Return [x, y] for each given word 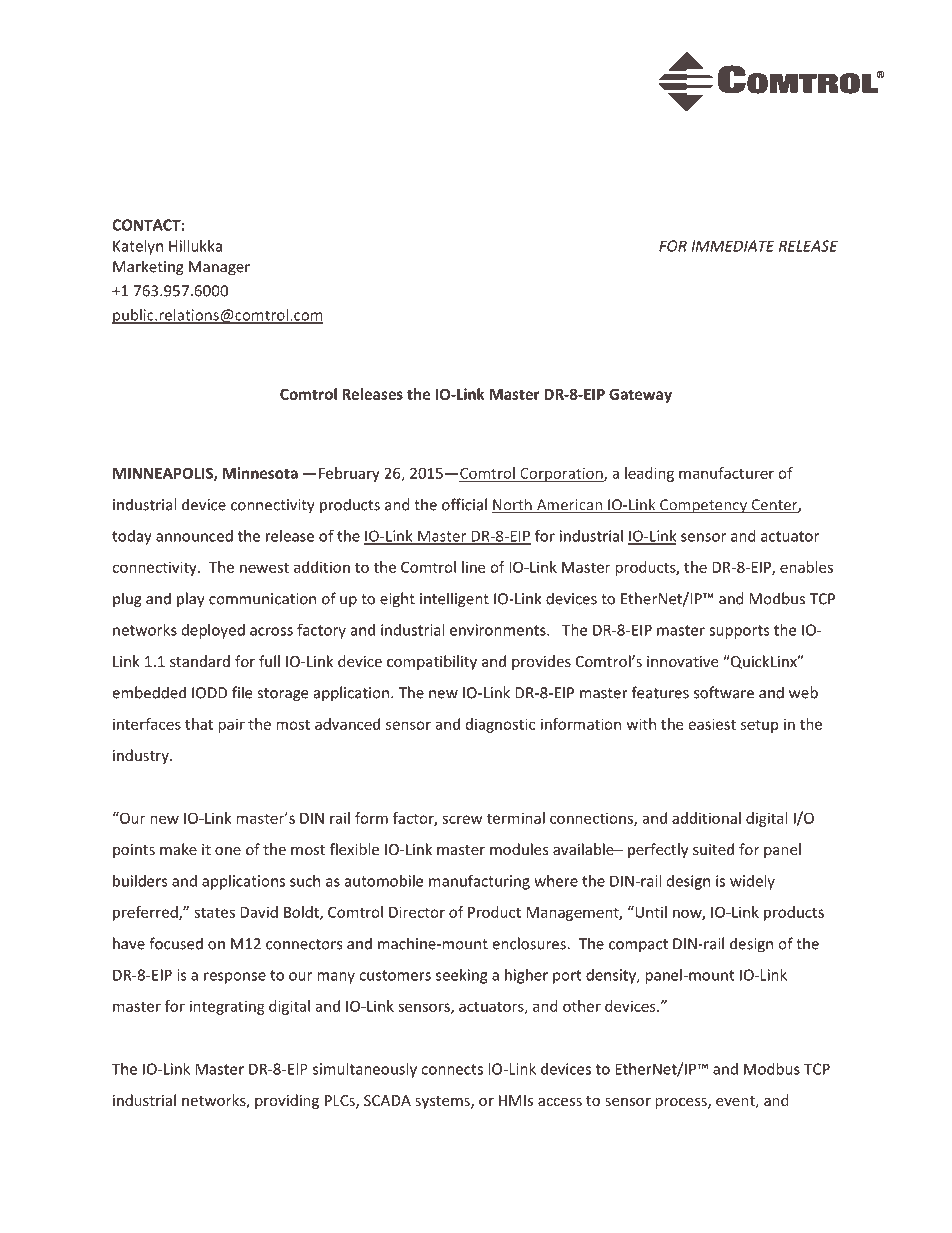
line [473, 567]
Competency [703, 506]
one [228, 851]
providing [287, 1101]
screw [462, 819]
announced [194, 536]
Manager [219, 268]
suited [713, 849]
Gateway [640, 395]
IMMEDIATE [733, 246]
